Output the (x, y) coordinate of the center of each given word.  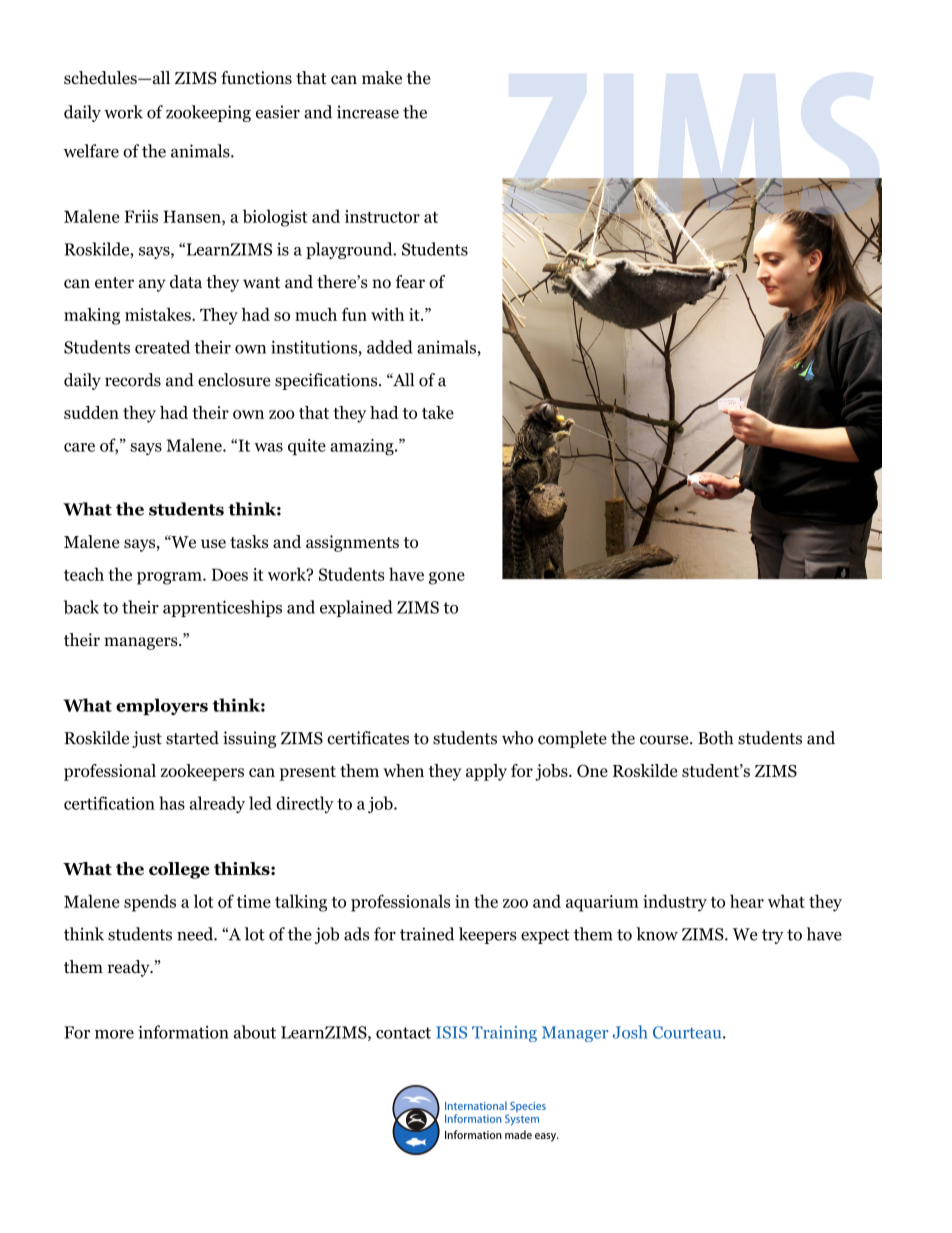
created (162, 347)
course (665, 740)
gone (447, 578)
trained (427, 934)
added (390, 347)
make (382, 77)
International (476, 1105)
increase (368, 112)
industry (675, 903)
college (179, 870)
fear (410, 282)
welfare (91, 151)
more (114, 1034)
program (170, 578)
